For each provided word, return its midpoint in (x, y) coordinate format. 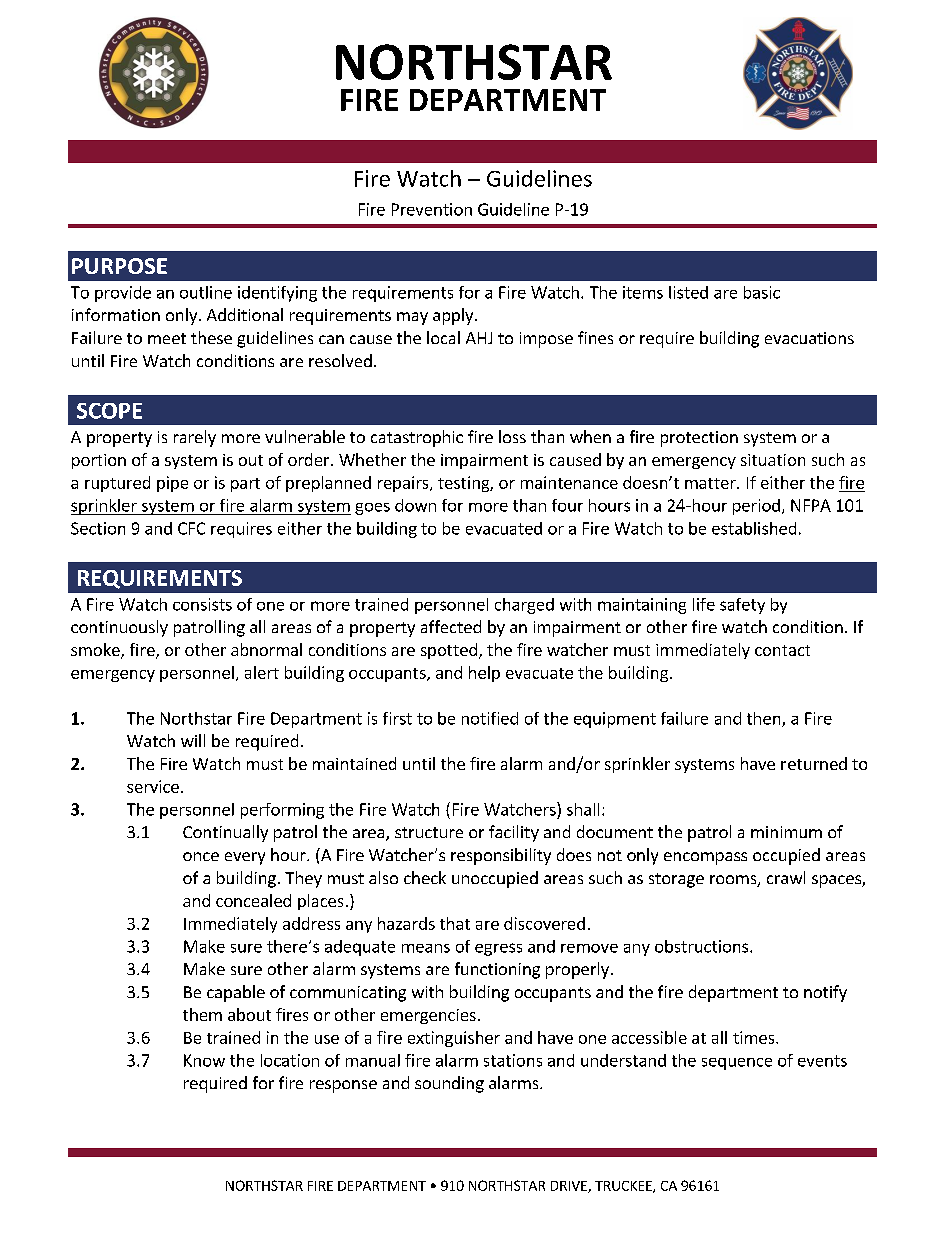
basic (762, 292)
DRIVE (570, 1187)
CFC (191, 528)
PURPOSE (119, 266)
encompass (705, 858)
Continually (225, 833)
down (415, 505)
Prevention (432, 209)
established (754, 528)
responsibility (501, 856)
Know (204, 1060)
